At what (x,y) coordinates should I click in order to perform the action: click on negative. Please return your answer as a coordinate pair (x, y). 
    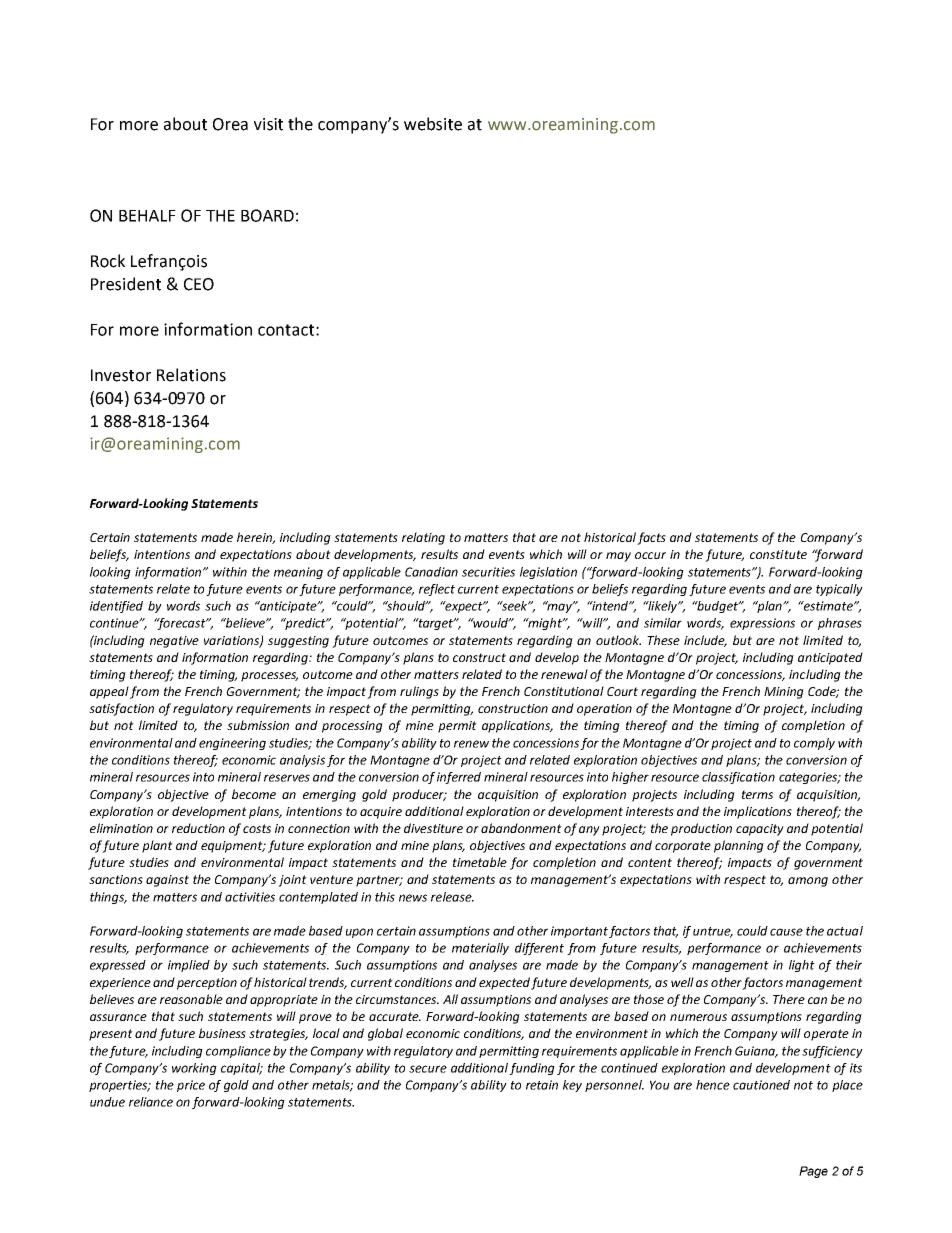
    Looking at the image, I should click on (174, 642).
